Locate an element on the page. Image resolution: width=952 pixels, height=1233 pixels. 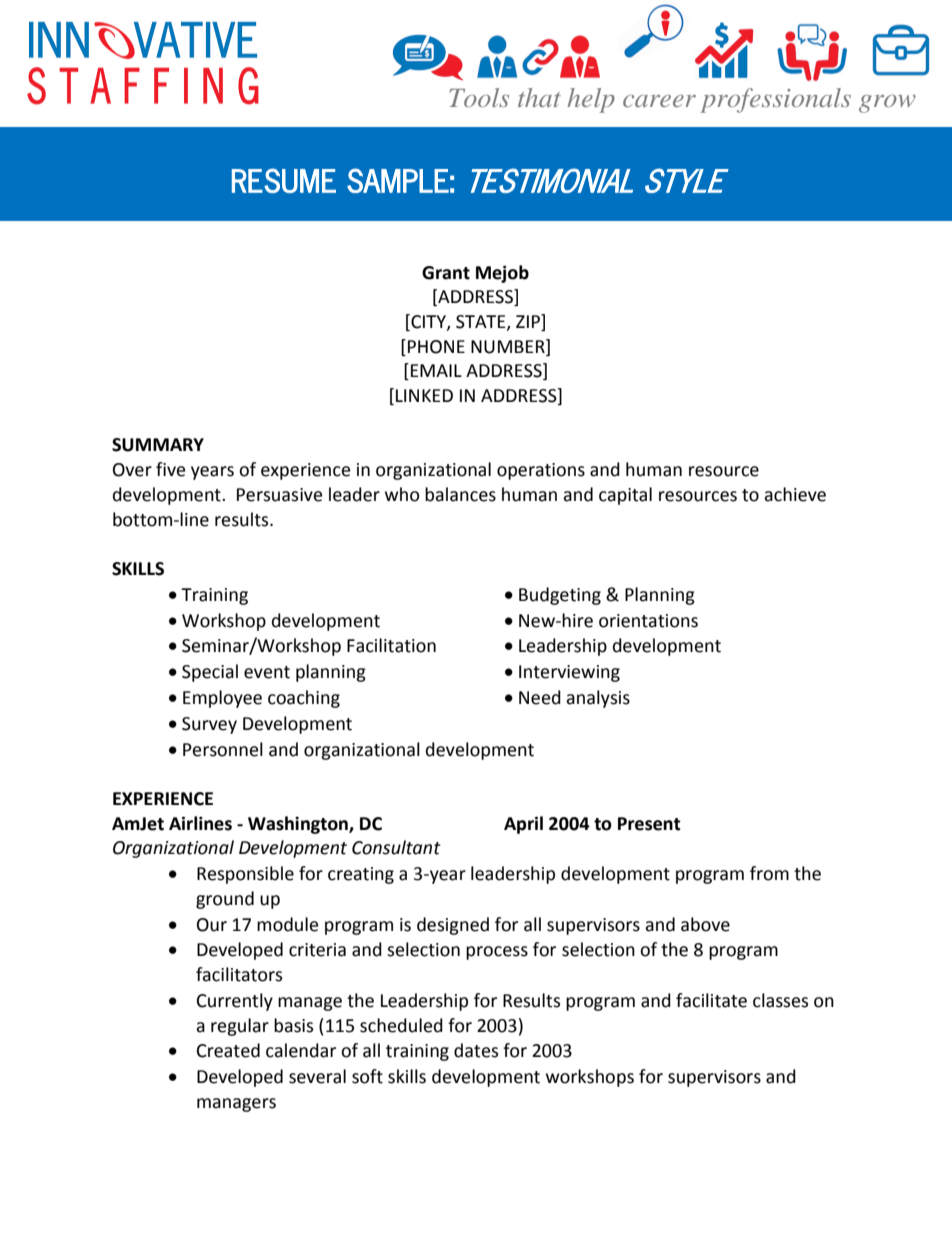
orientations is located at coordinates (648, 621).
